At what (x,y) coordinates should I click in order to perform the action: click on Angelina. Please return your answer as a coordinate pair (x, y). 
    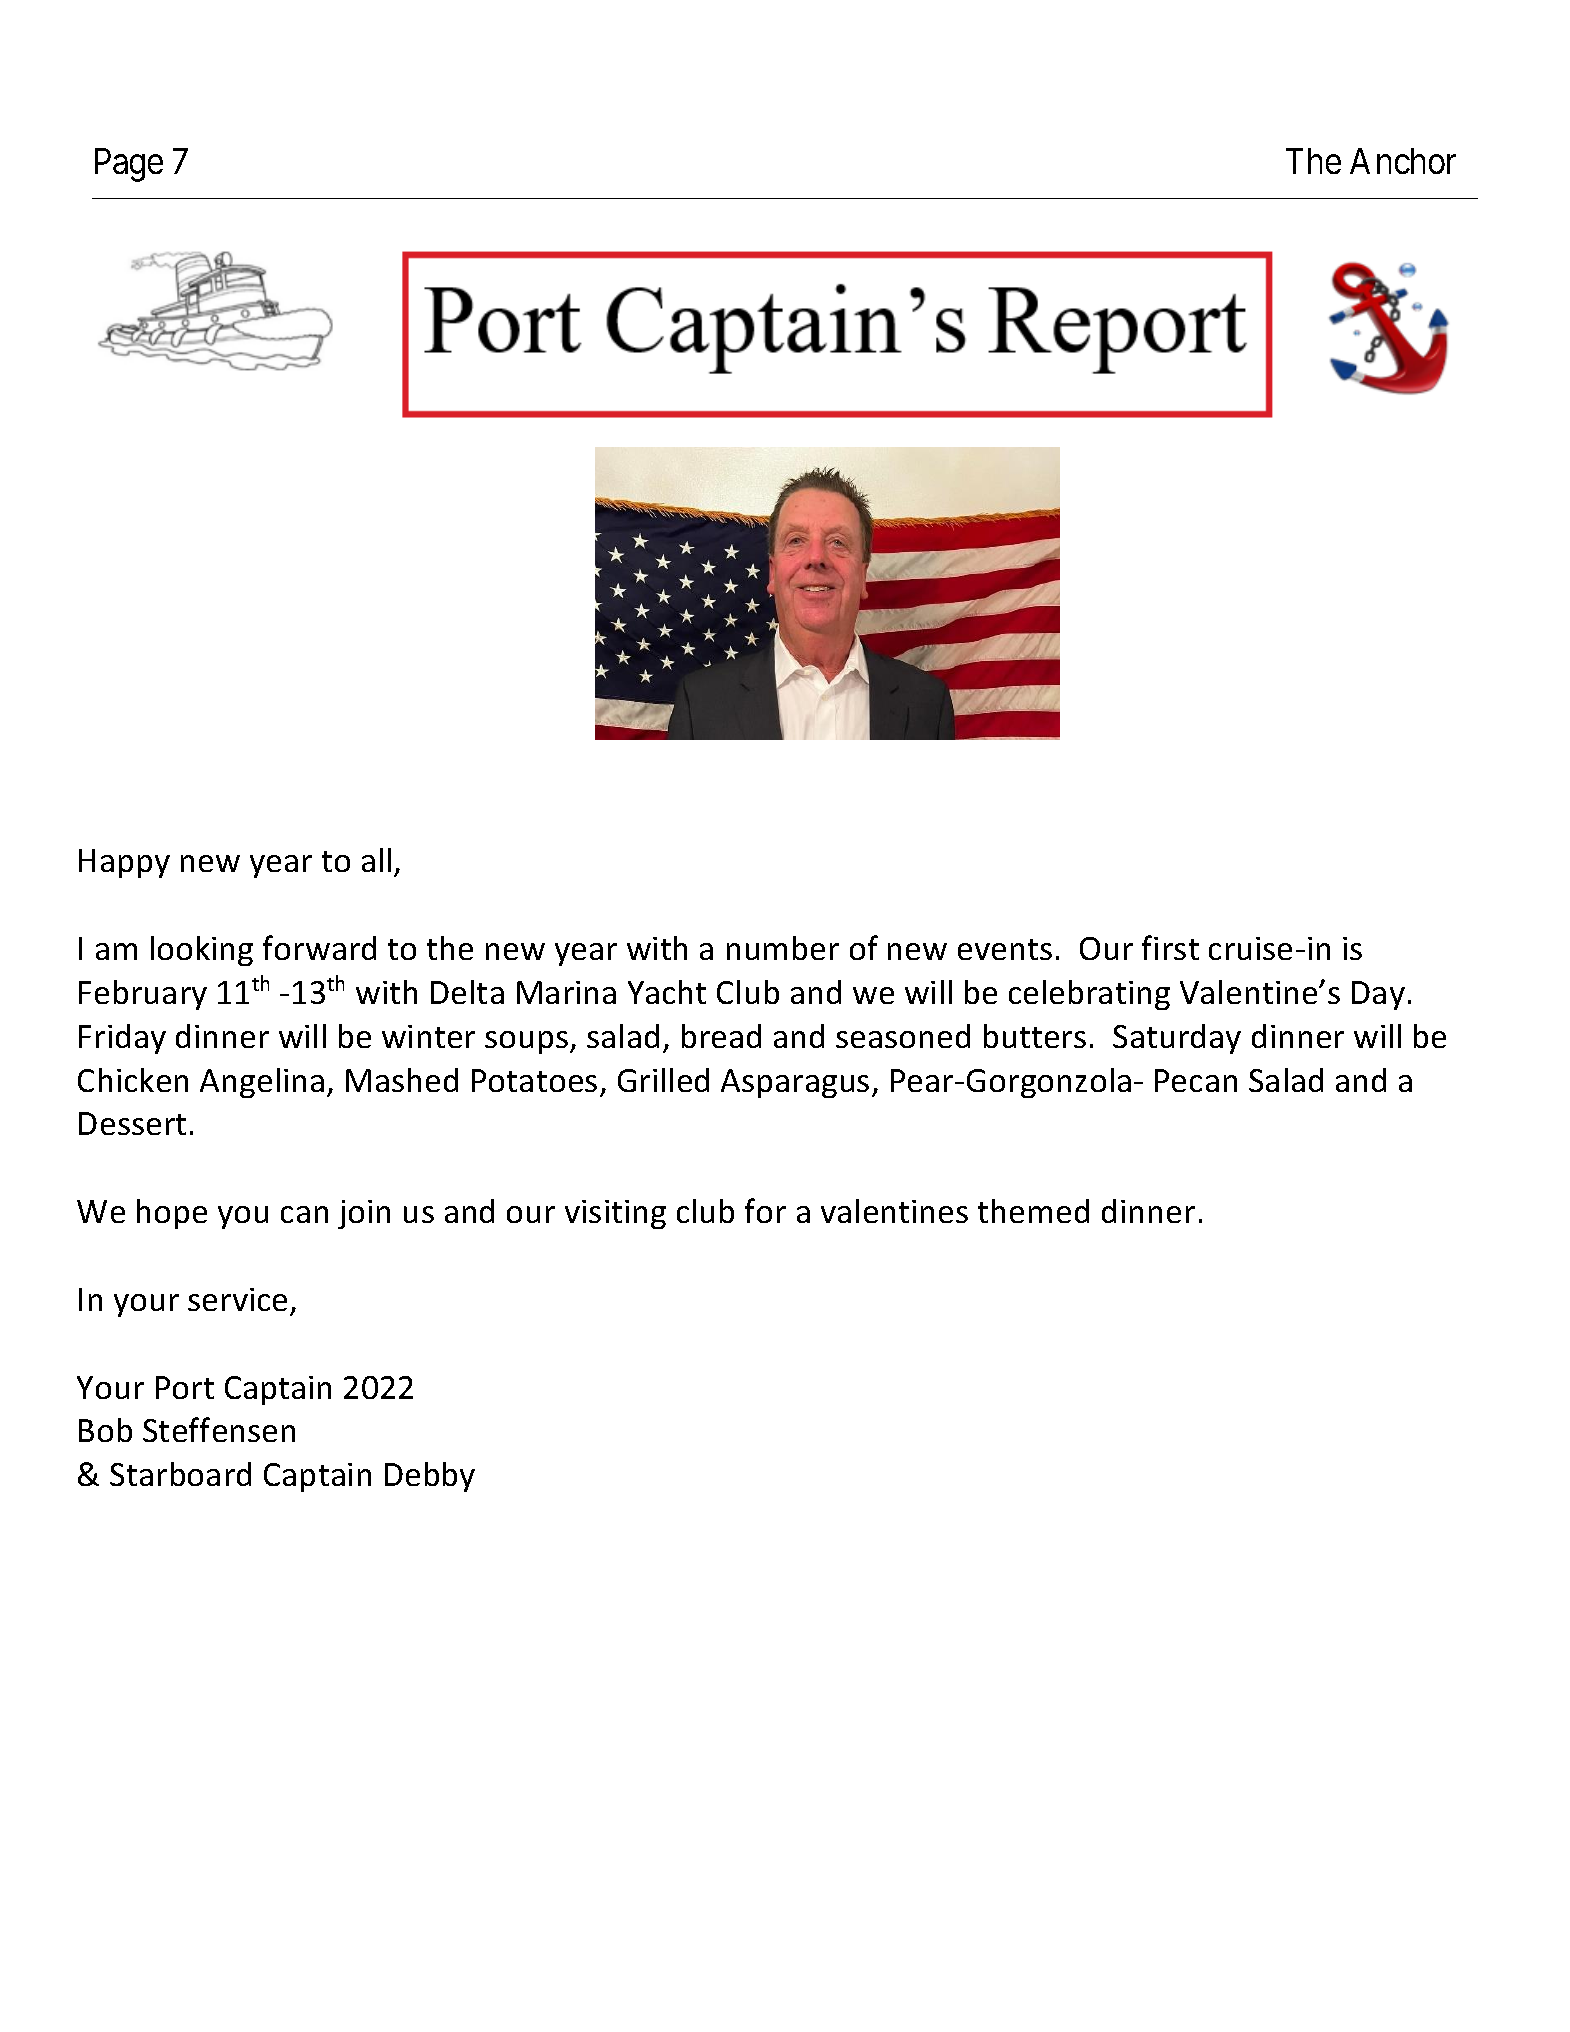
    Looking at the image, I should click on (262, 1083).
